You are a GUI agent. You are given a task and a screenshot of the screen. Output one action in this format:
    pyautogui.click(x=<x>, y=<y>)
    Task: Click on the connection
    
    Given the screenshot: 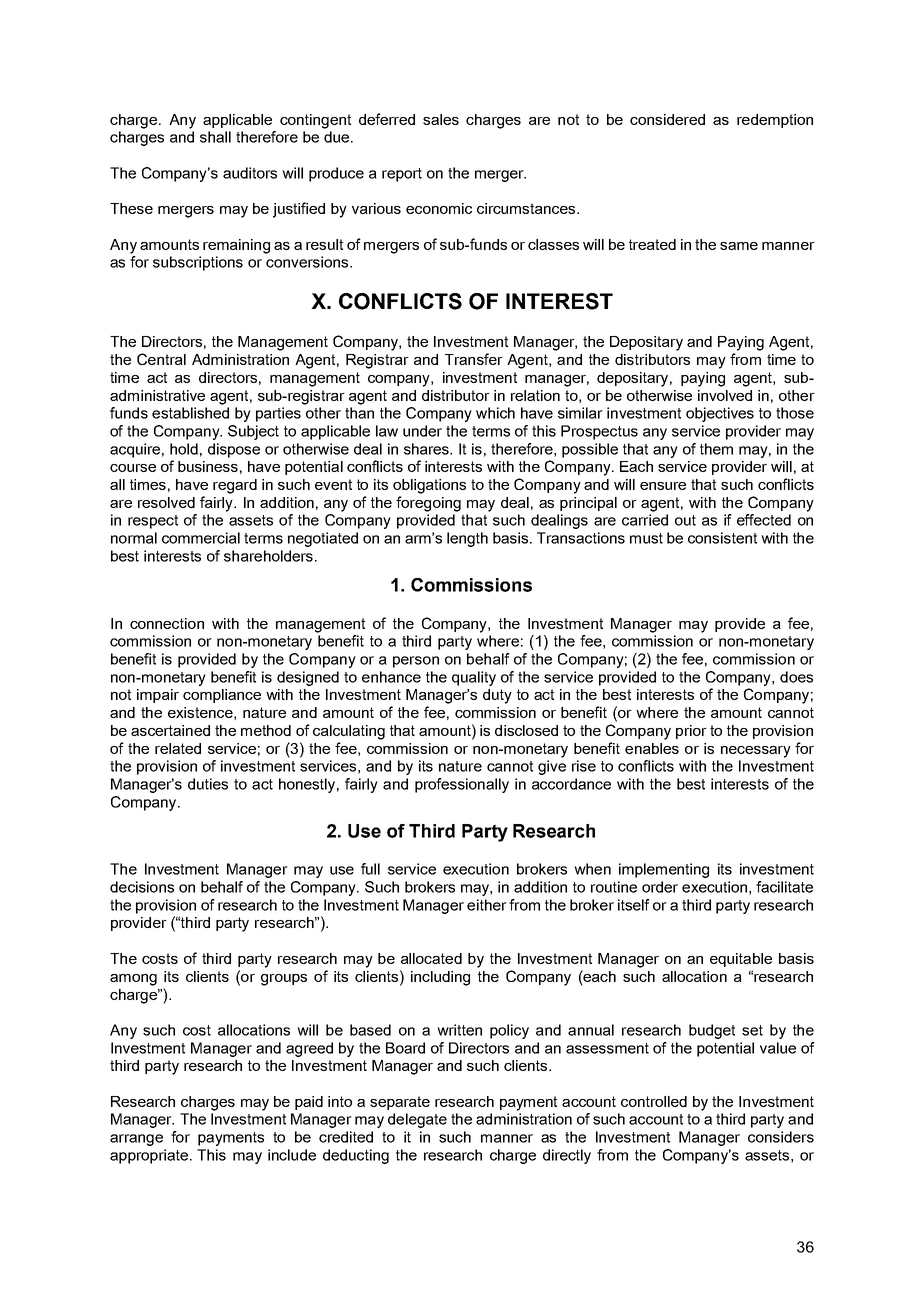 What is the action you would take?
    pyautogui.click(x=167, y=623)
